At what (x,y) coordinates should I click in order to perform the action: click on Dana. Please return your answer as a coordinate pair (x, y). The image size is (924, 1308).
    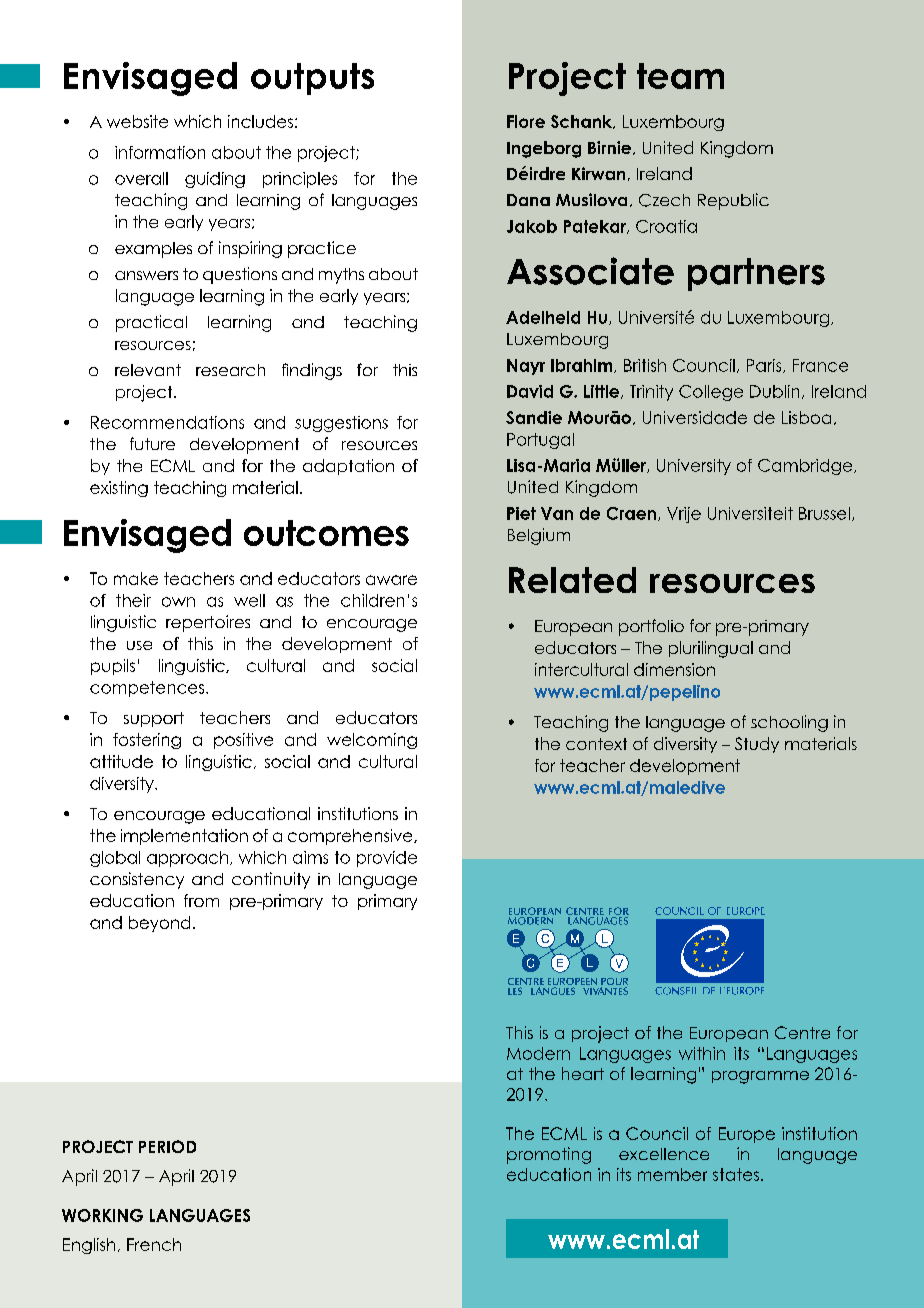
    Looking at the image, I should click on (528, 200).
